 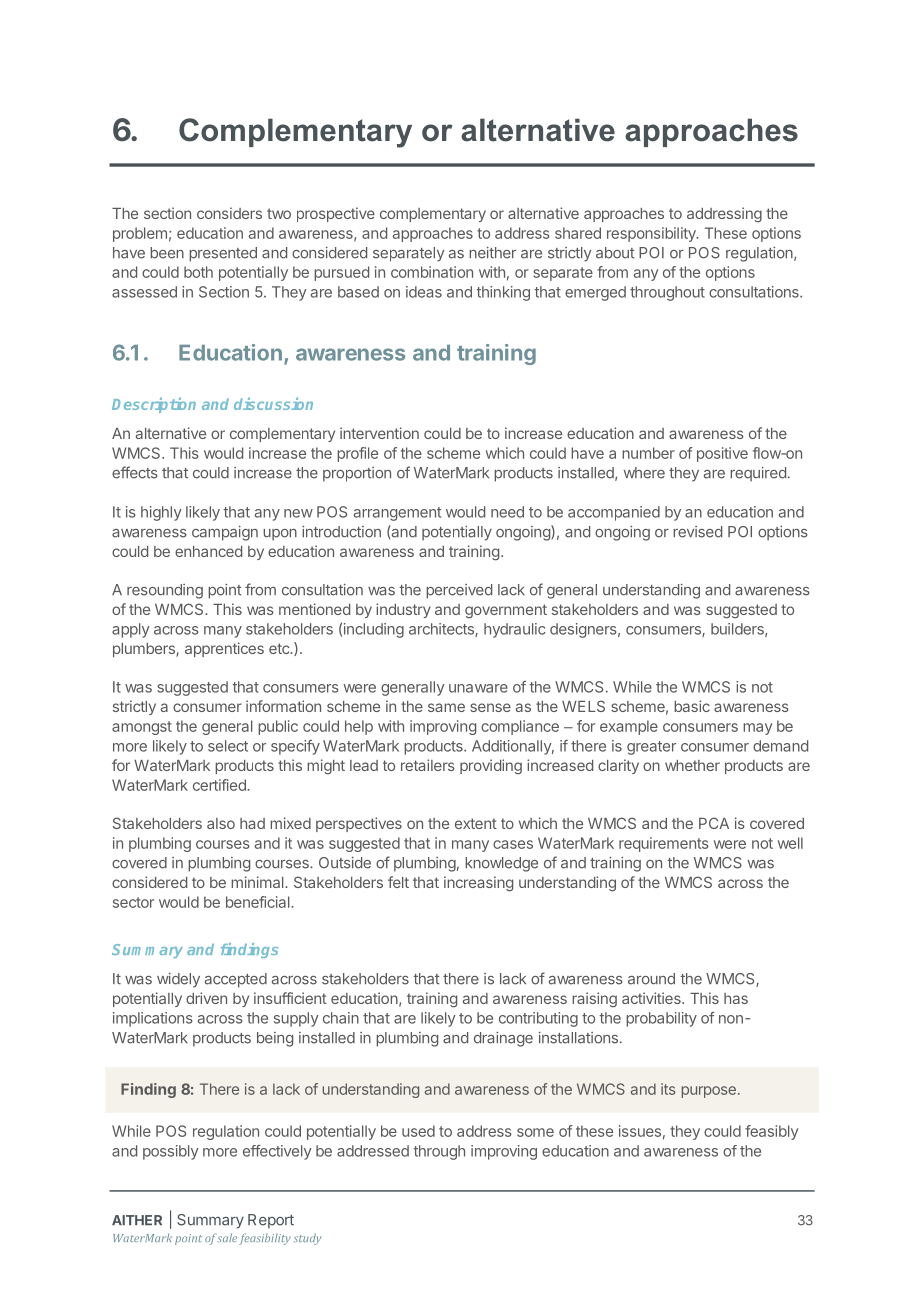 I want to click on perceived, so click(x=459, y=591).
